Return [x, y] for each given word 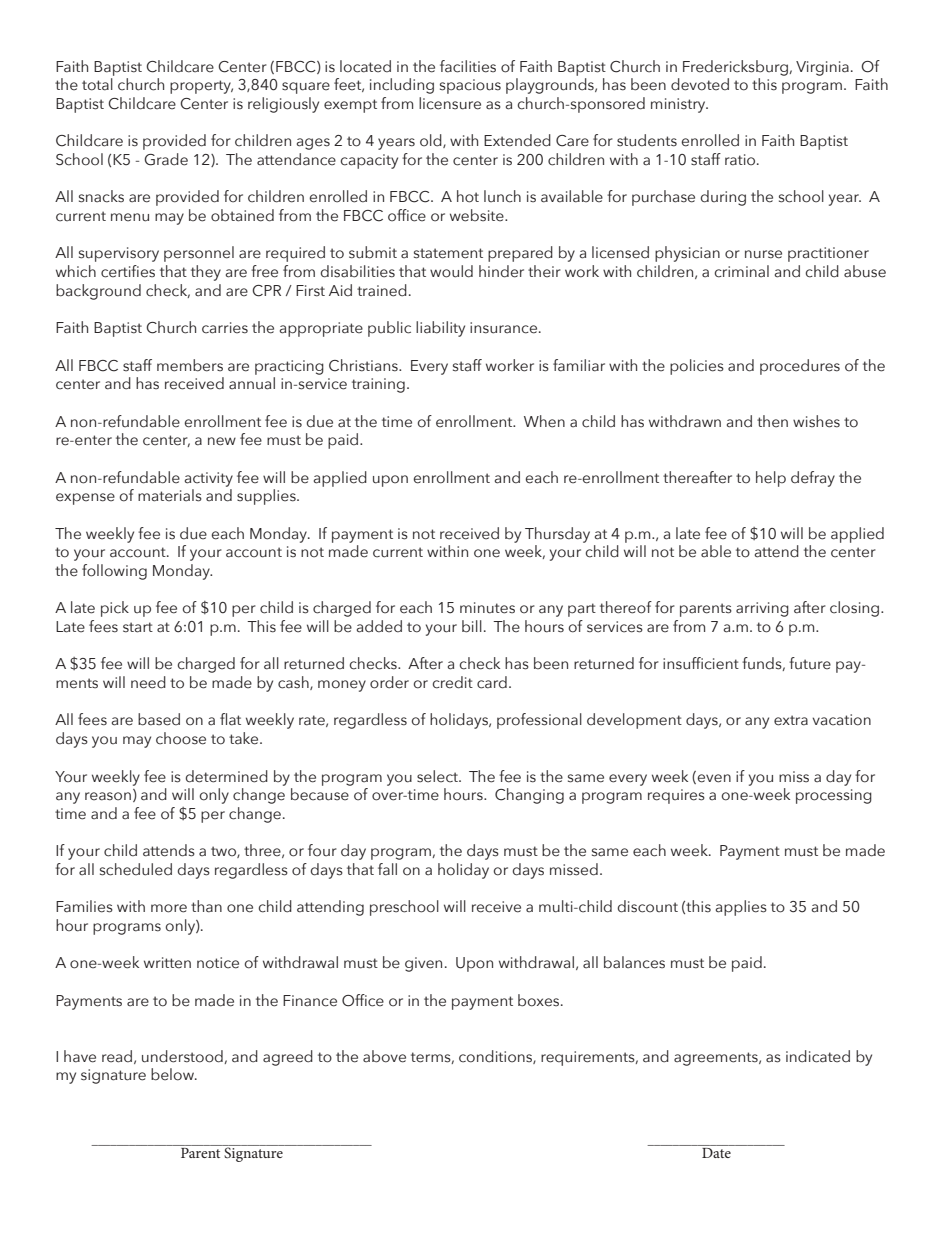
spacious [470, 86]
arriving [762, 609]
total [97, 84]
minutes [487, 608]
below [173, 1074]
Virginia [822, 68]
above [384, 1056]
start [138, 627]
